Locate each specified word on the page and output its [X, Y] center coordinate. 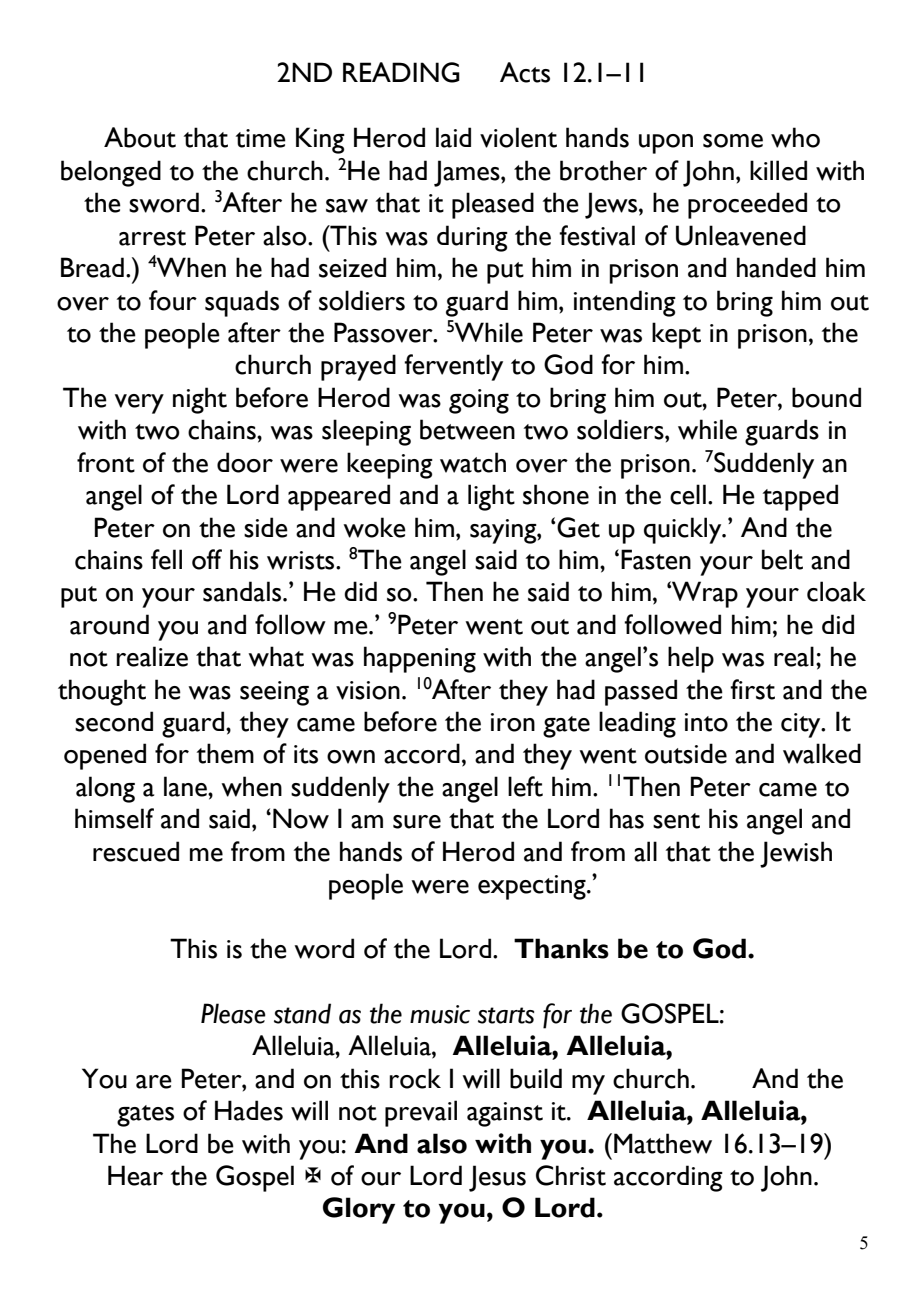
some [733, 141]
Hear [135, 1175]
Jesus [497, 1178]
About [140, 137]
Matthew [663, 1143]
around [109, 624]
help [691, 659]
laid [453, 137]
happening [420, 659]
